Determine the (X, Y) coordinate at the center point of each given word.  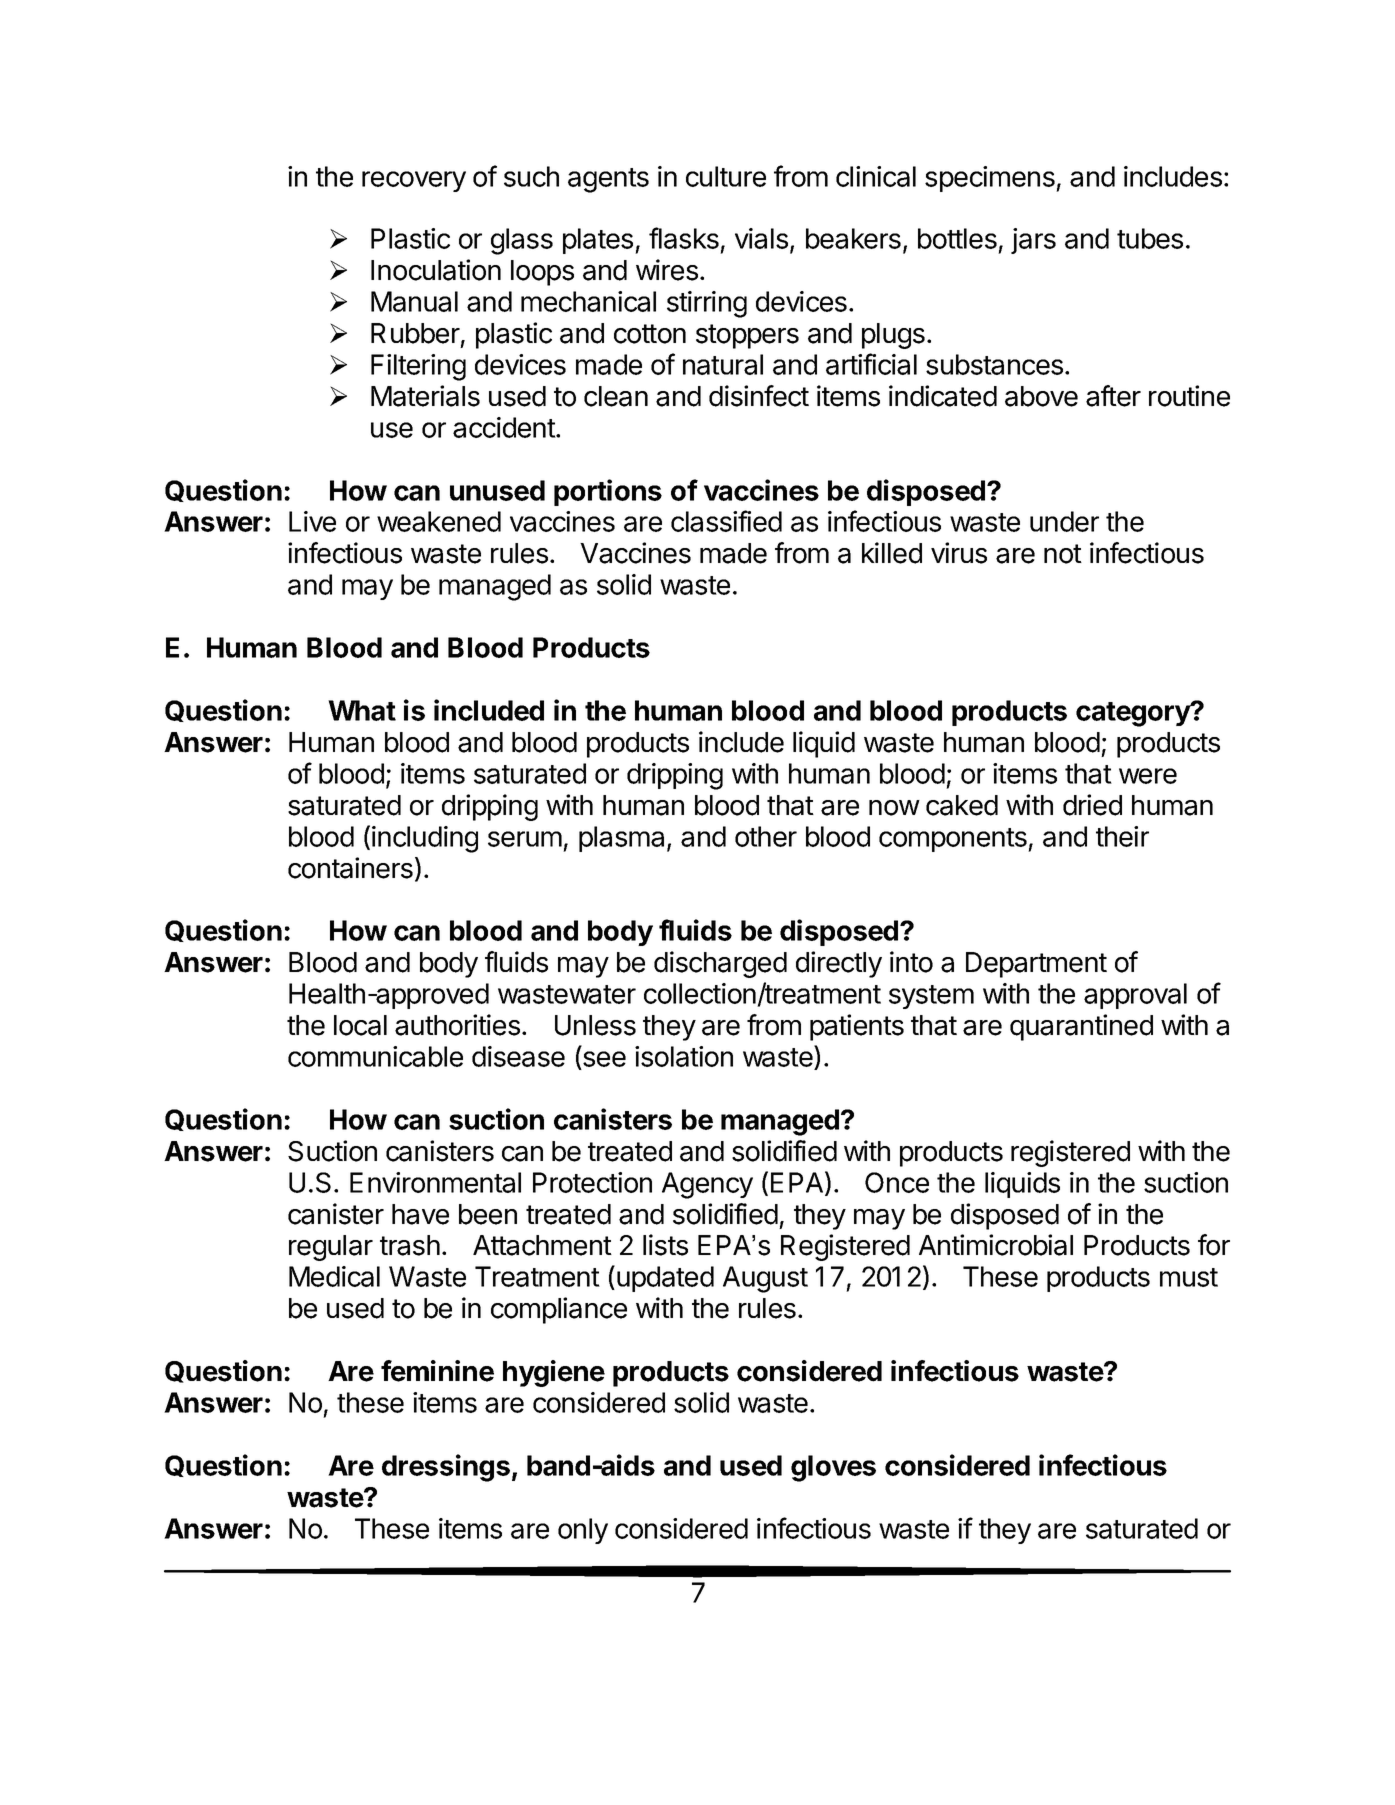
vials (761, 238)
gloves (833, 1468)
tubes (1150, 238)
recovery (414, 181)
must (1189, 1277)
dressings (446, 1468)
